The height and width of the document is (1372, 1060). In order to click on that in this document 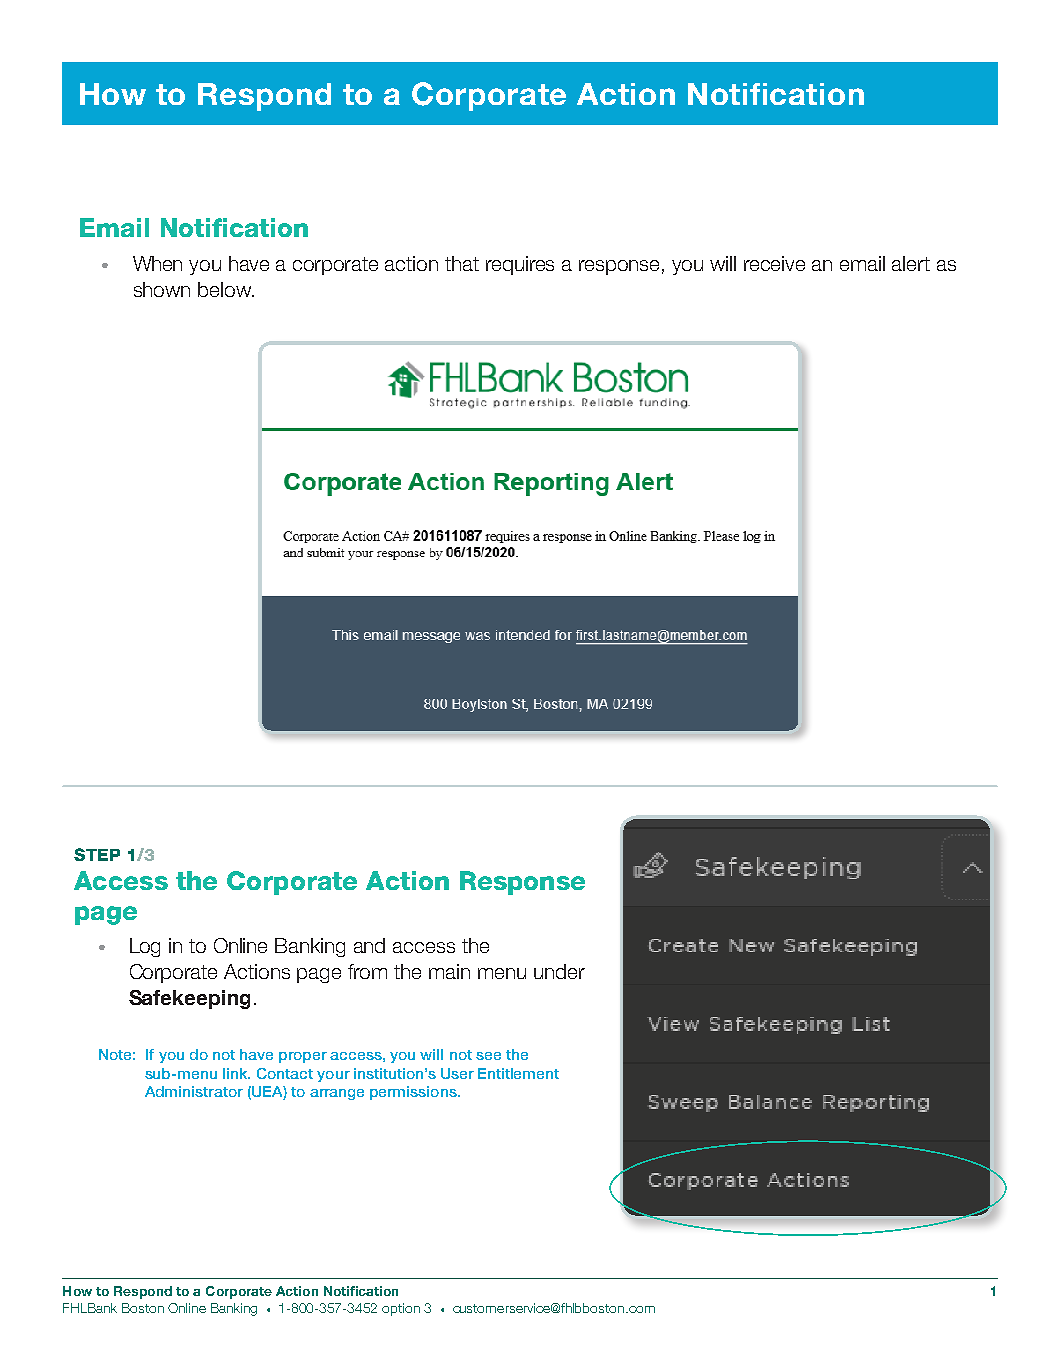, I will do `click(462, 263)`.
